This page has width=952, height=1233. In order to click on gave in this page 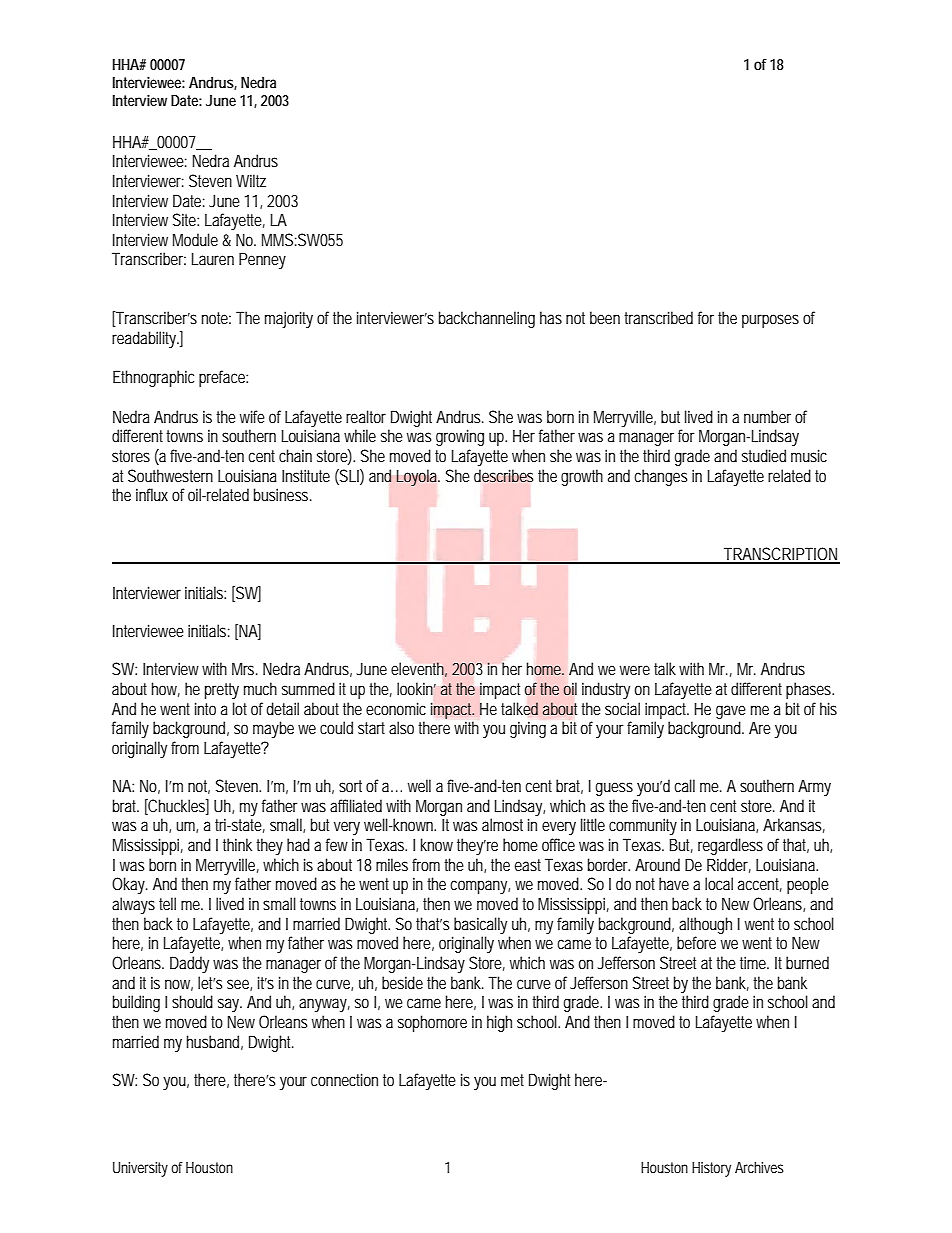, I will do `click(731, 712)`.
